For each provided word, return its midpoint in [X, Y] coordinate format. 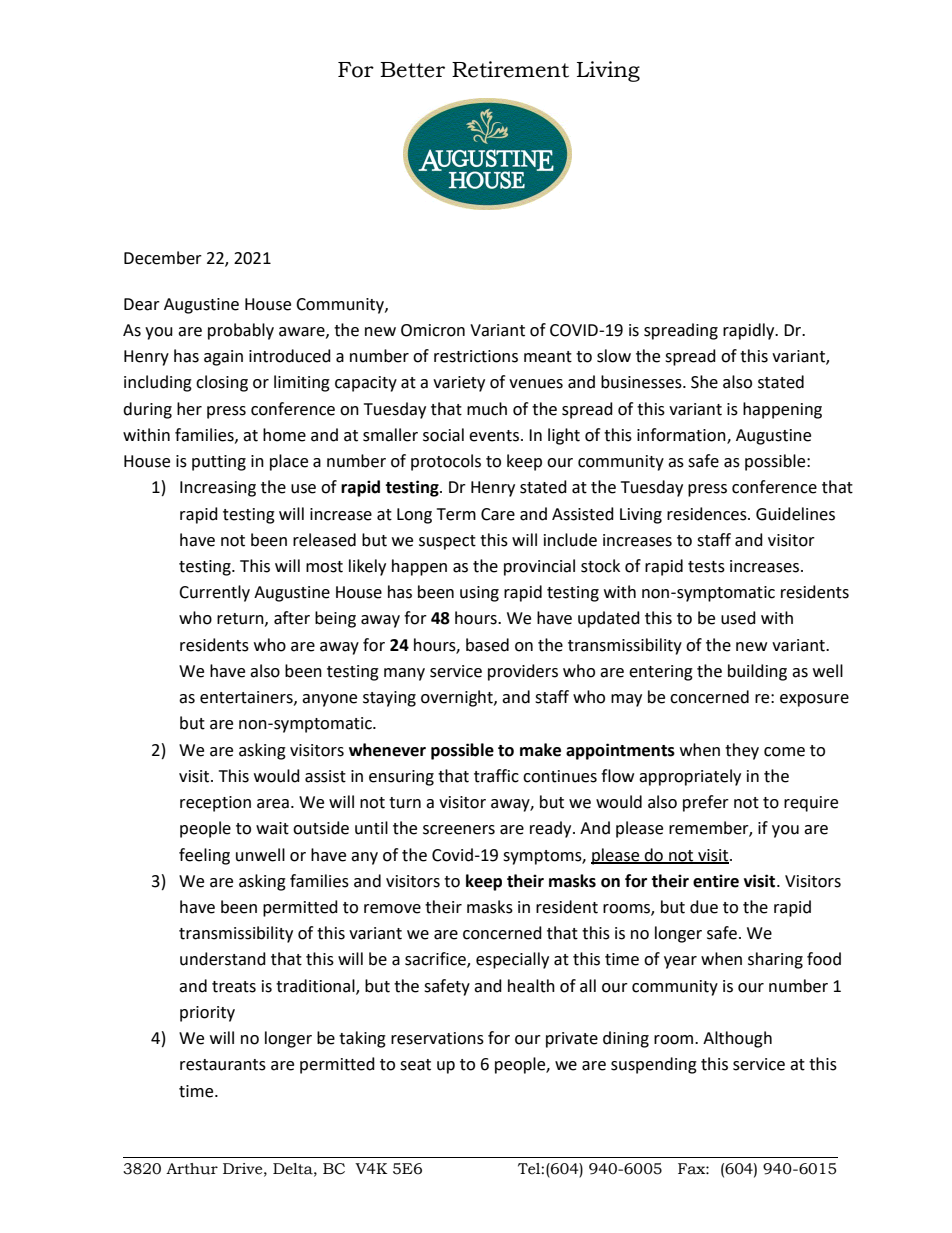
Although [737, 1039]
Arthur [192, 1169]
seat [415, 1065]
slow [614, 356]
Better [412, 70]
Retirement [510, 69]
